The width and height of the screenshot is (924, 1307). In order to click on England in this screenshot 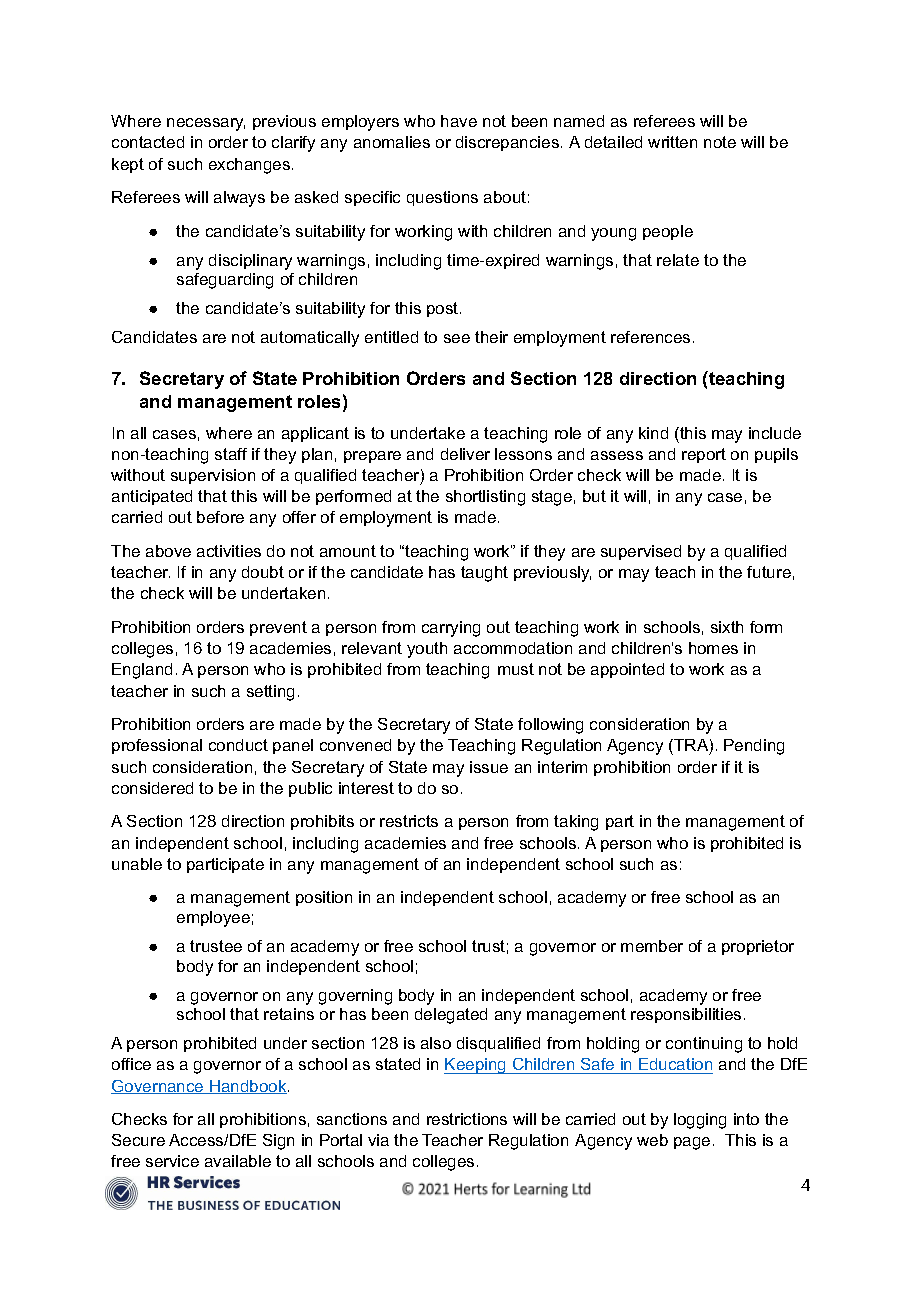, I will do `click(142, 671)`.
